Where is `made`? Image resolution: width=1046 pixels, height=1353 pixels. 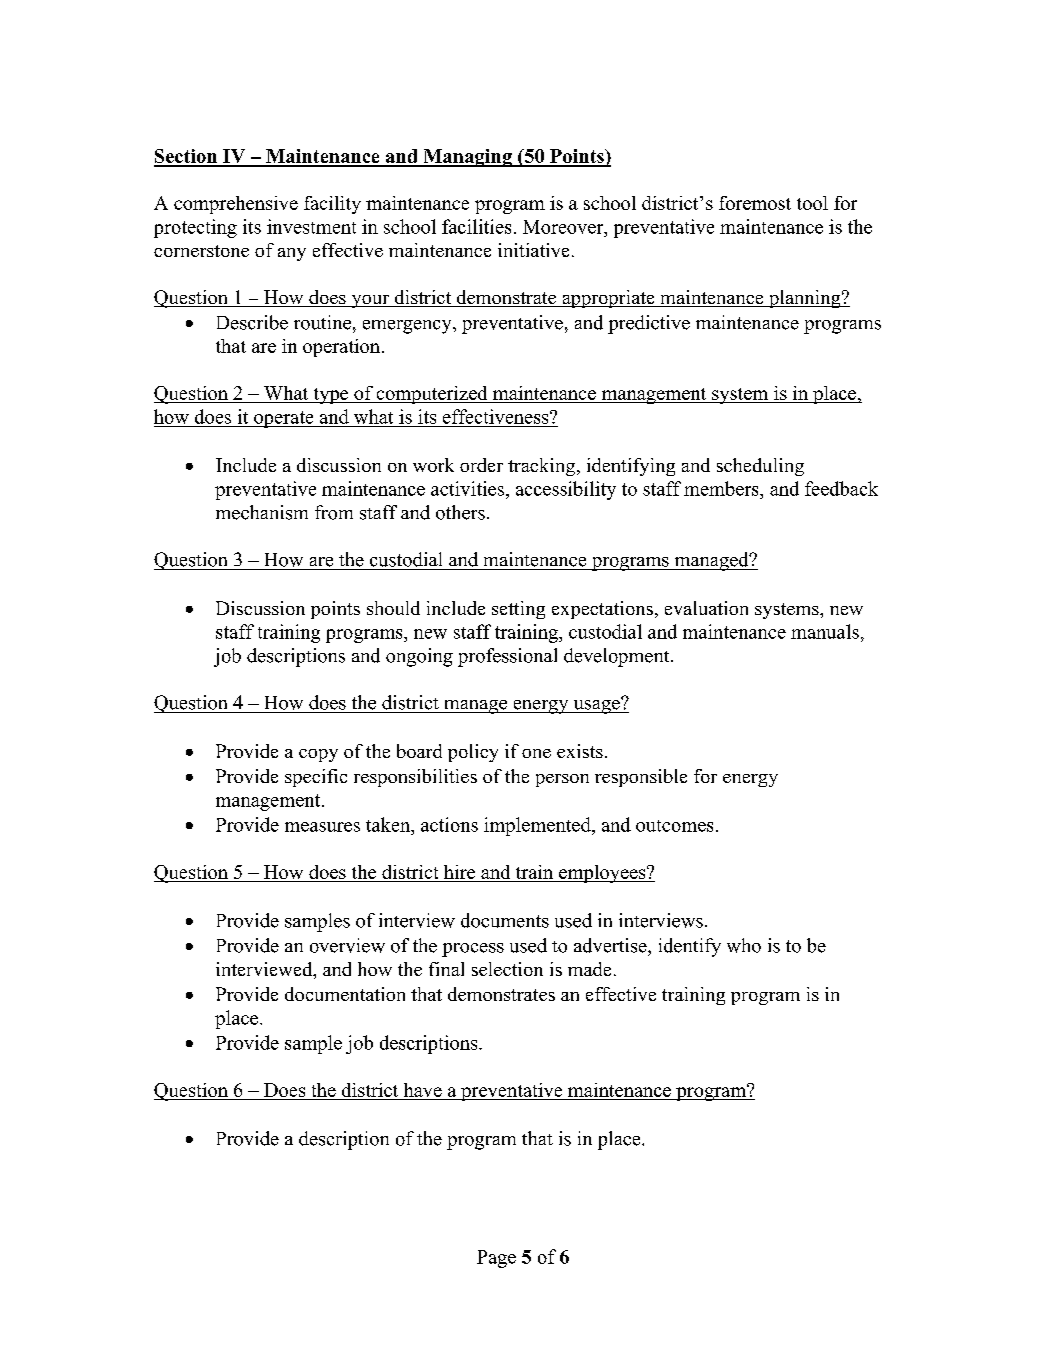
made is located at coordinates (589, 969).
